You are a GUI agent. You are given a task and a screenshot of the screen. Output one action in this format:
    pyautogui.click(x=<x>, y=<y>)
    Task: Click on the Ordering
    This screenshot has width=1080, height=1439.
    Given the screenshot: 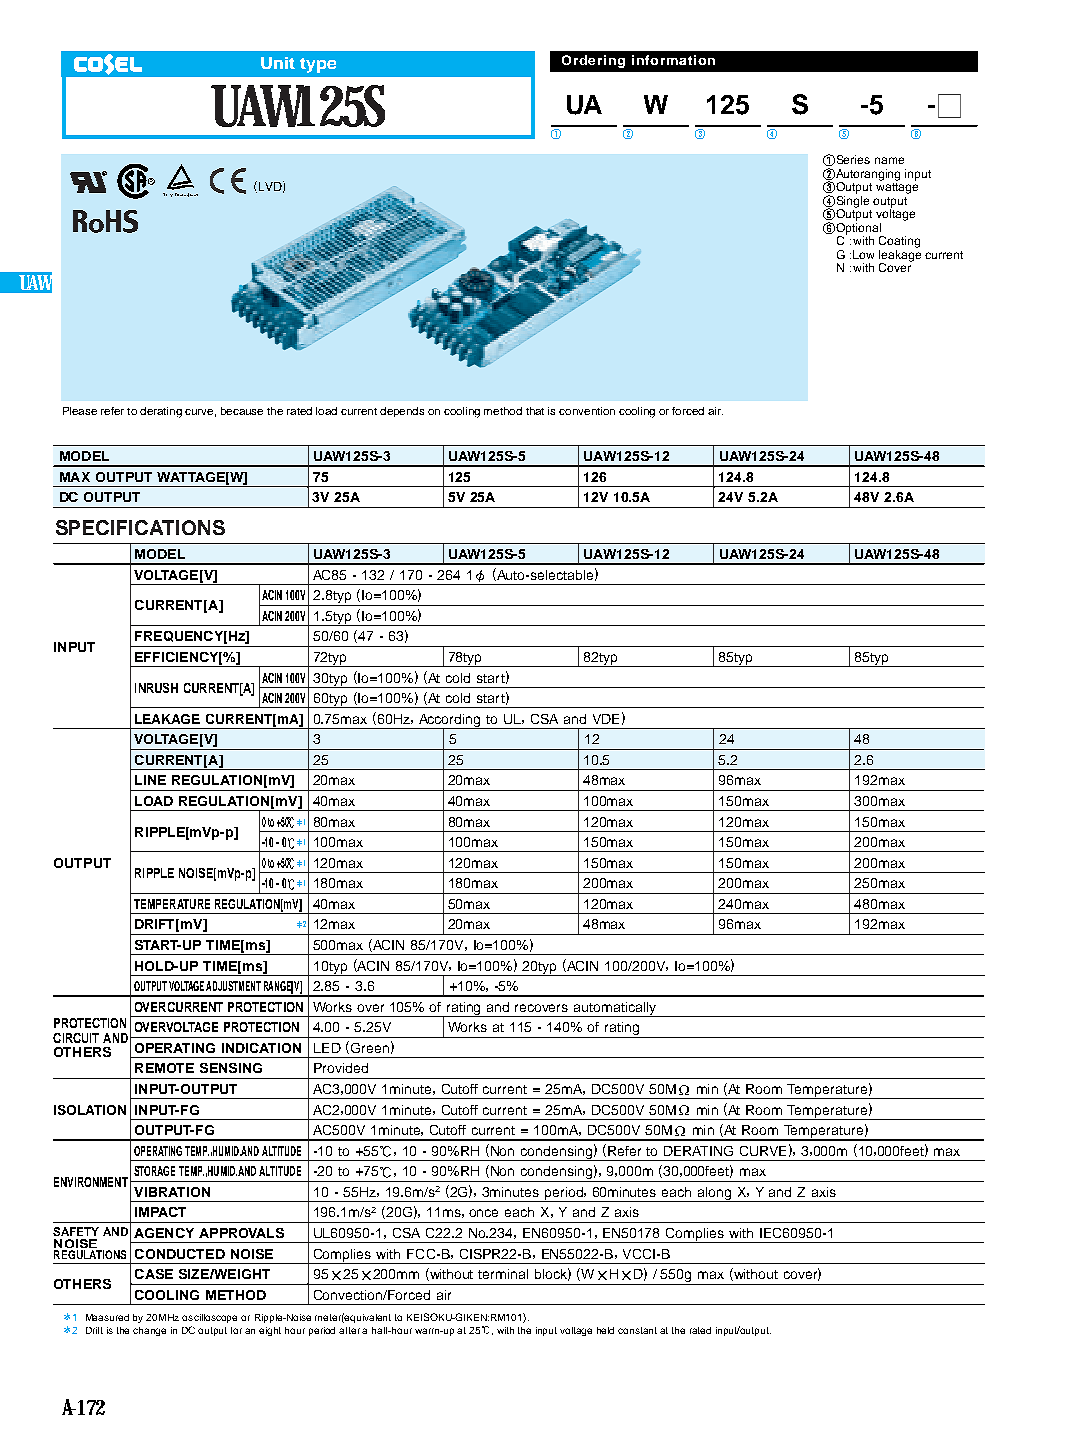 What is the action you would take?
    pyautogui.click(x=593, y=61)
